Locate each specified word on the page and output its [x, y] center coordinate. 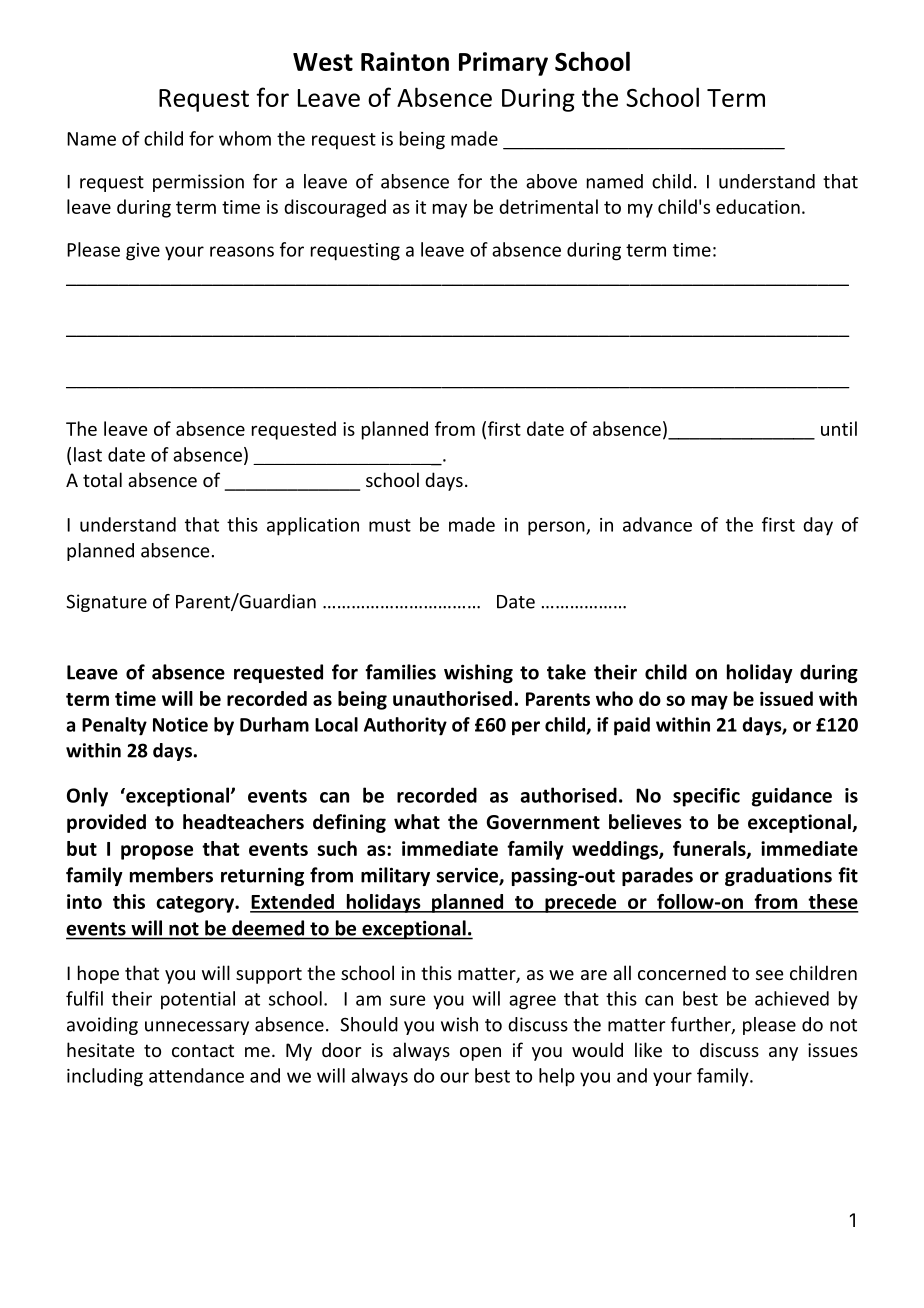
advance [657, 524]
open [480, 1054]
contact [203, 1050]
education [758, 206]
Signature [106, 603]
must [390, 525]
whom [245, 138]
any [783, 1054]
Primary [503, 64]
